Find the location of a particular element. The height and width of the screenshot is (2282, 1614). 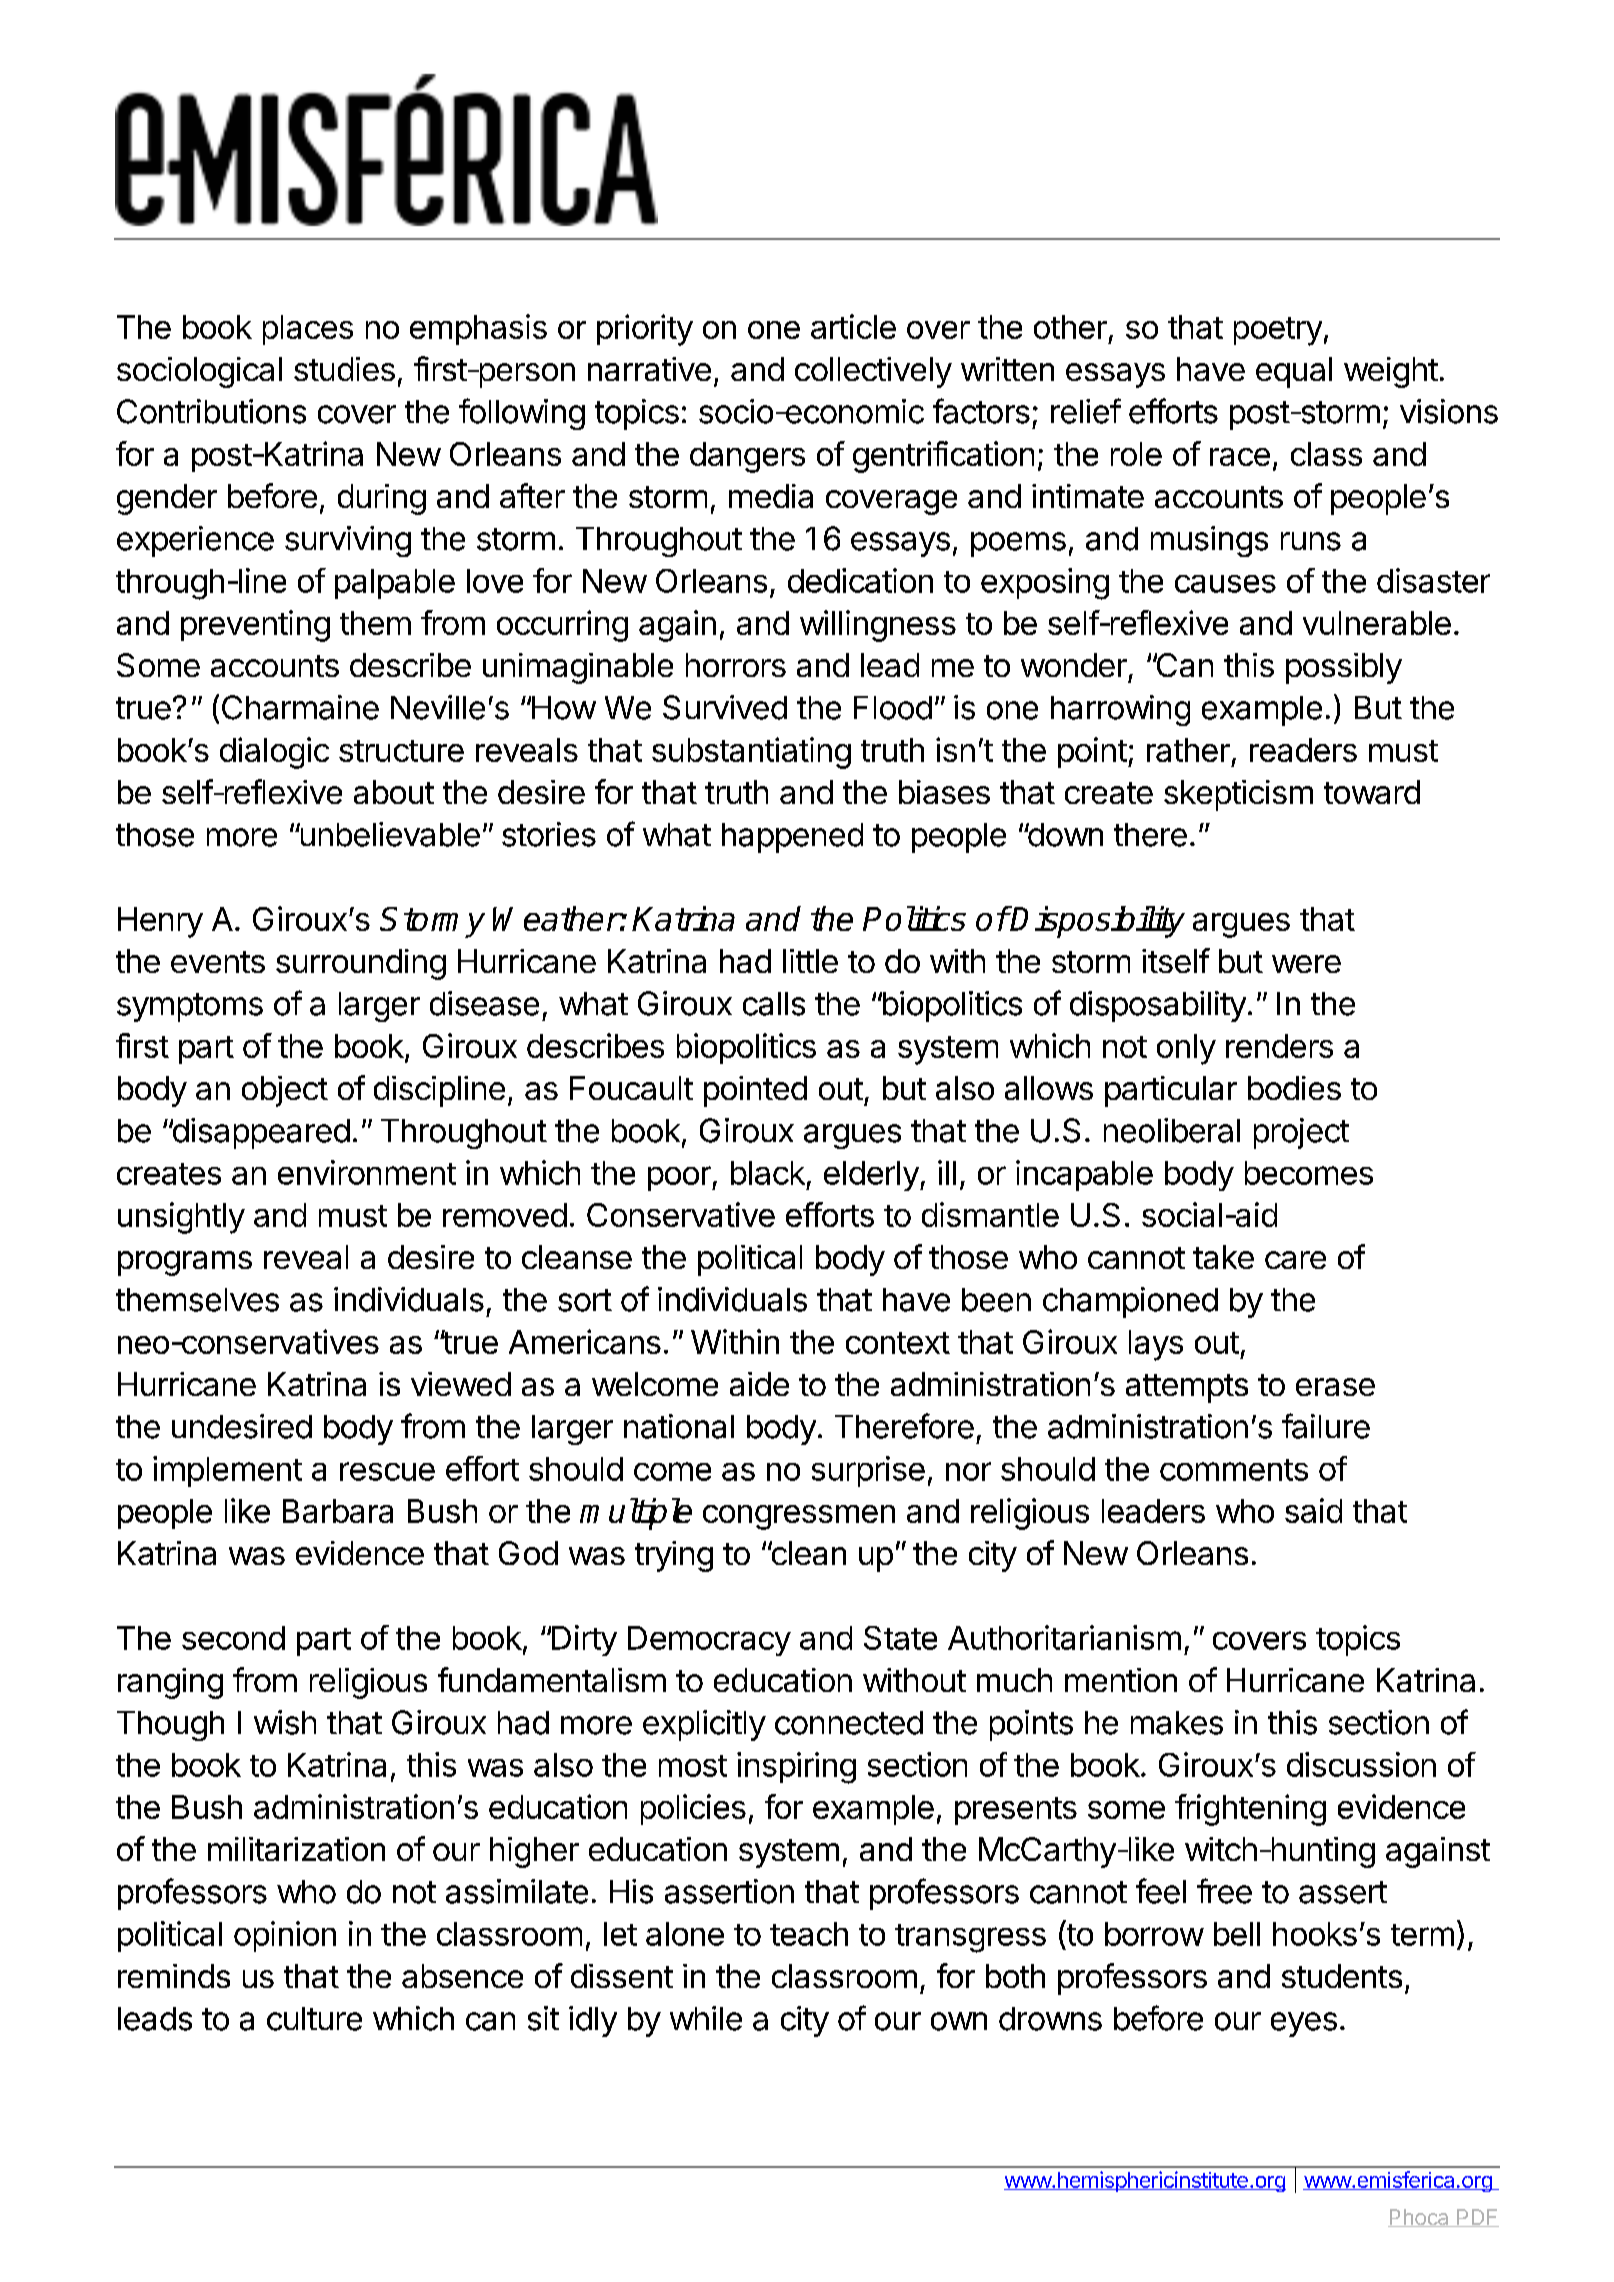

care is located at coordinates (1295, 1260).
